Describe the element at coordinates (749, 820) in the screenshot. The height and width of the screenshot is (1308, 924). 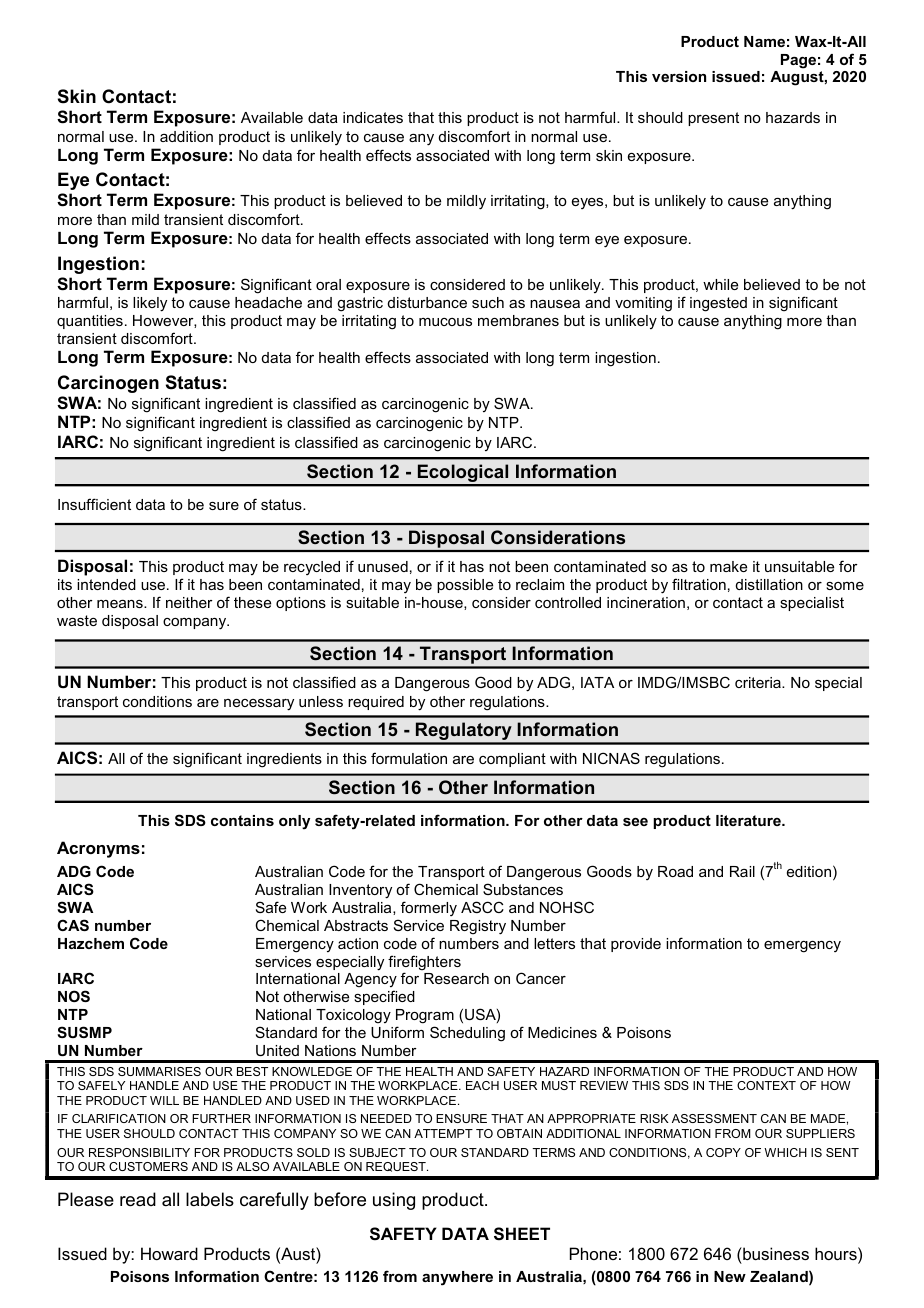
I see `literature` at that location.
